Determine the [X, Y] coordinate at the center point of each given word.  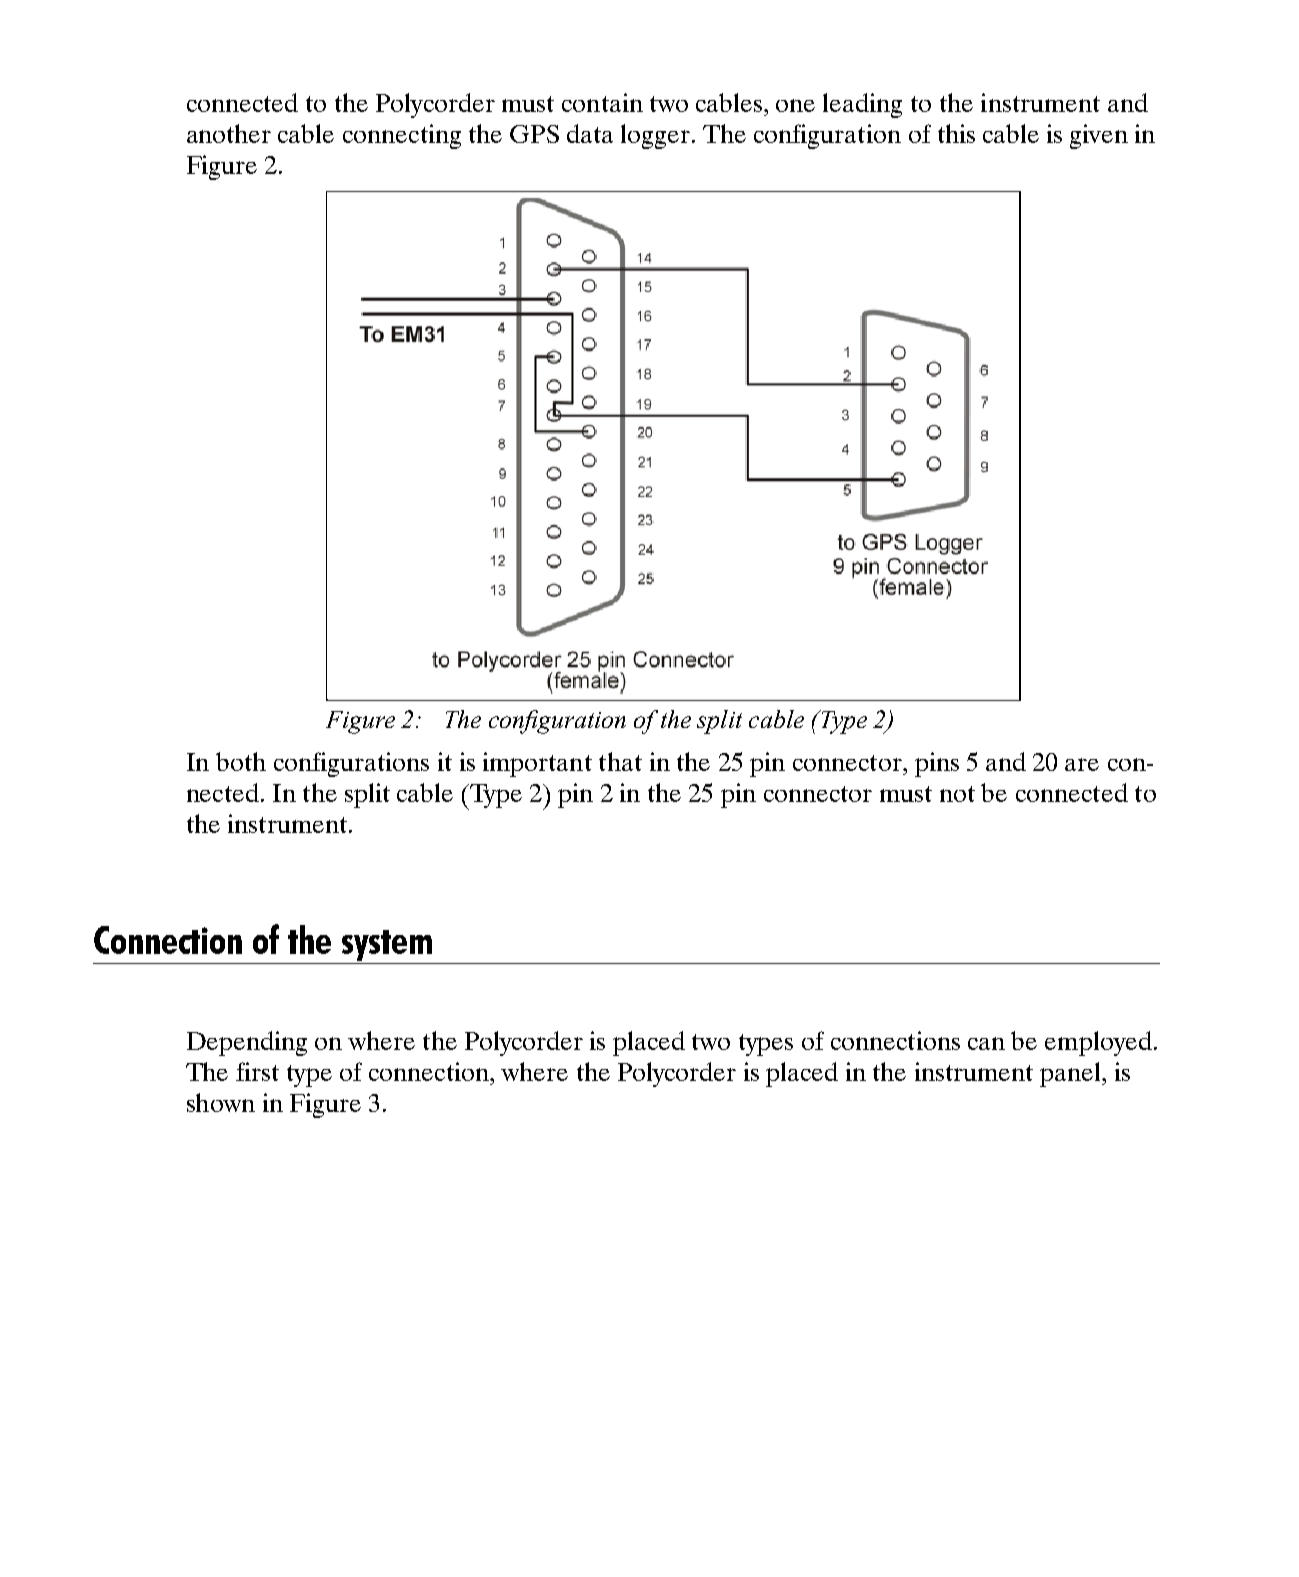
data [590, 133]
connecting [402, 136]
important [537, 764]
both [241, 761]
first [257, 1071]
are [1082, 764]
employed [1098, 1043]
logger [655, 136]
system [386, 947]
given [1099, 136]
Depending [247, 1043]
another [229, 133]
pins [937, 764]
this [956, 133]
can [986, 1043]
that [620, 761]
